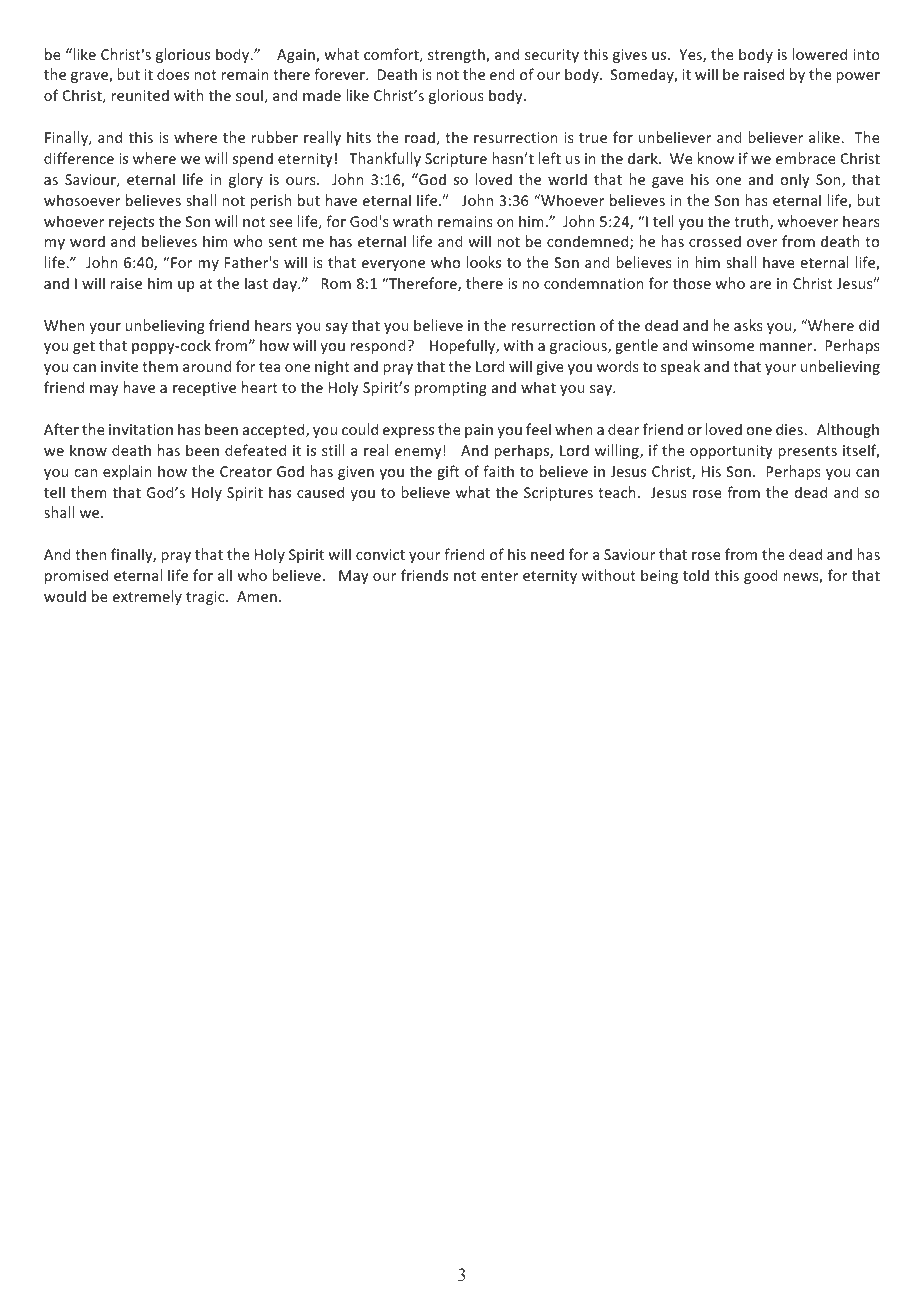 The image size is (924, 1308). Describe the element at coordinates (761, 576) in the screenshot. I see `good` at that location.
